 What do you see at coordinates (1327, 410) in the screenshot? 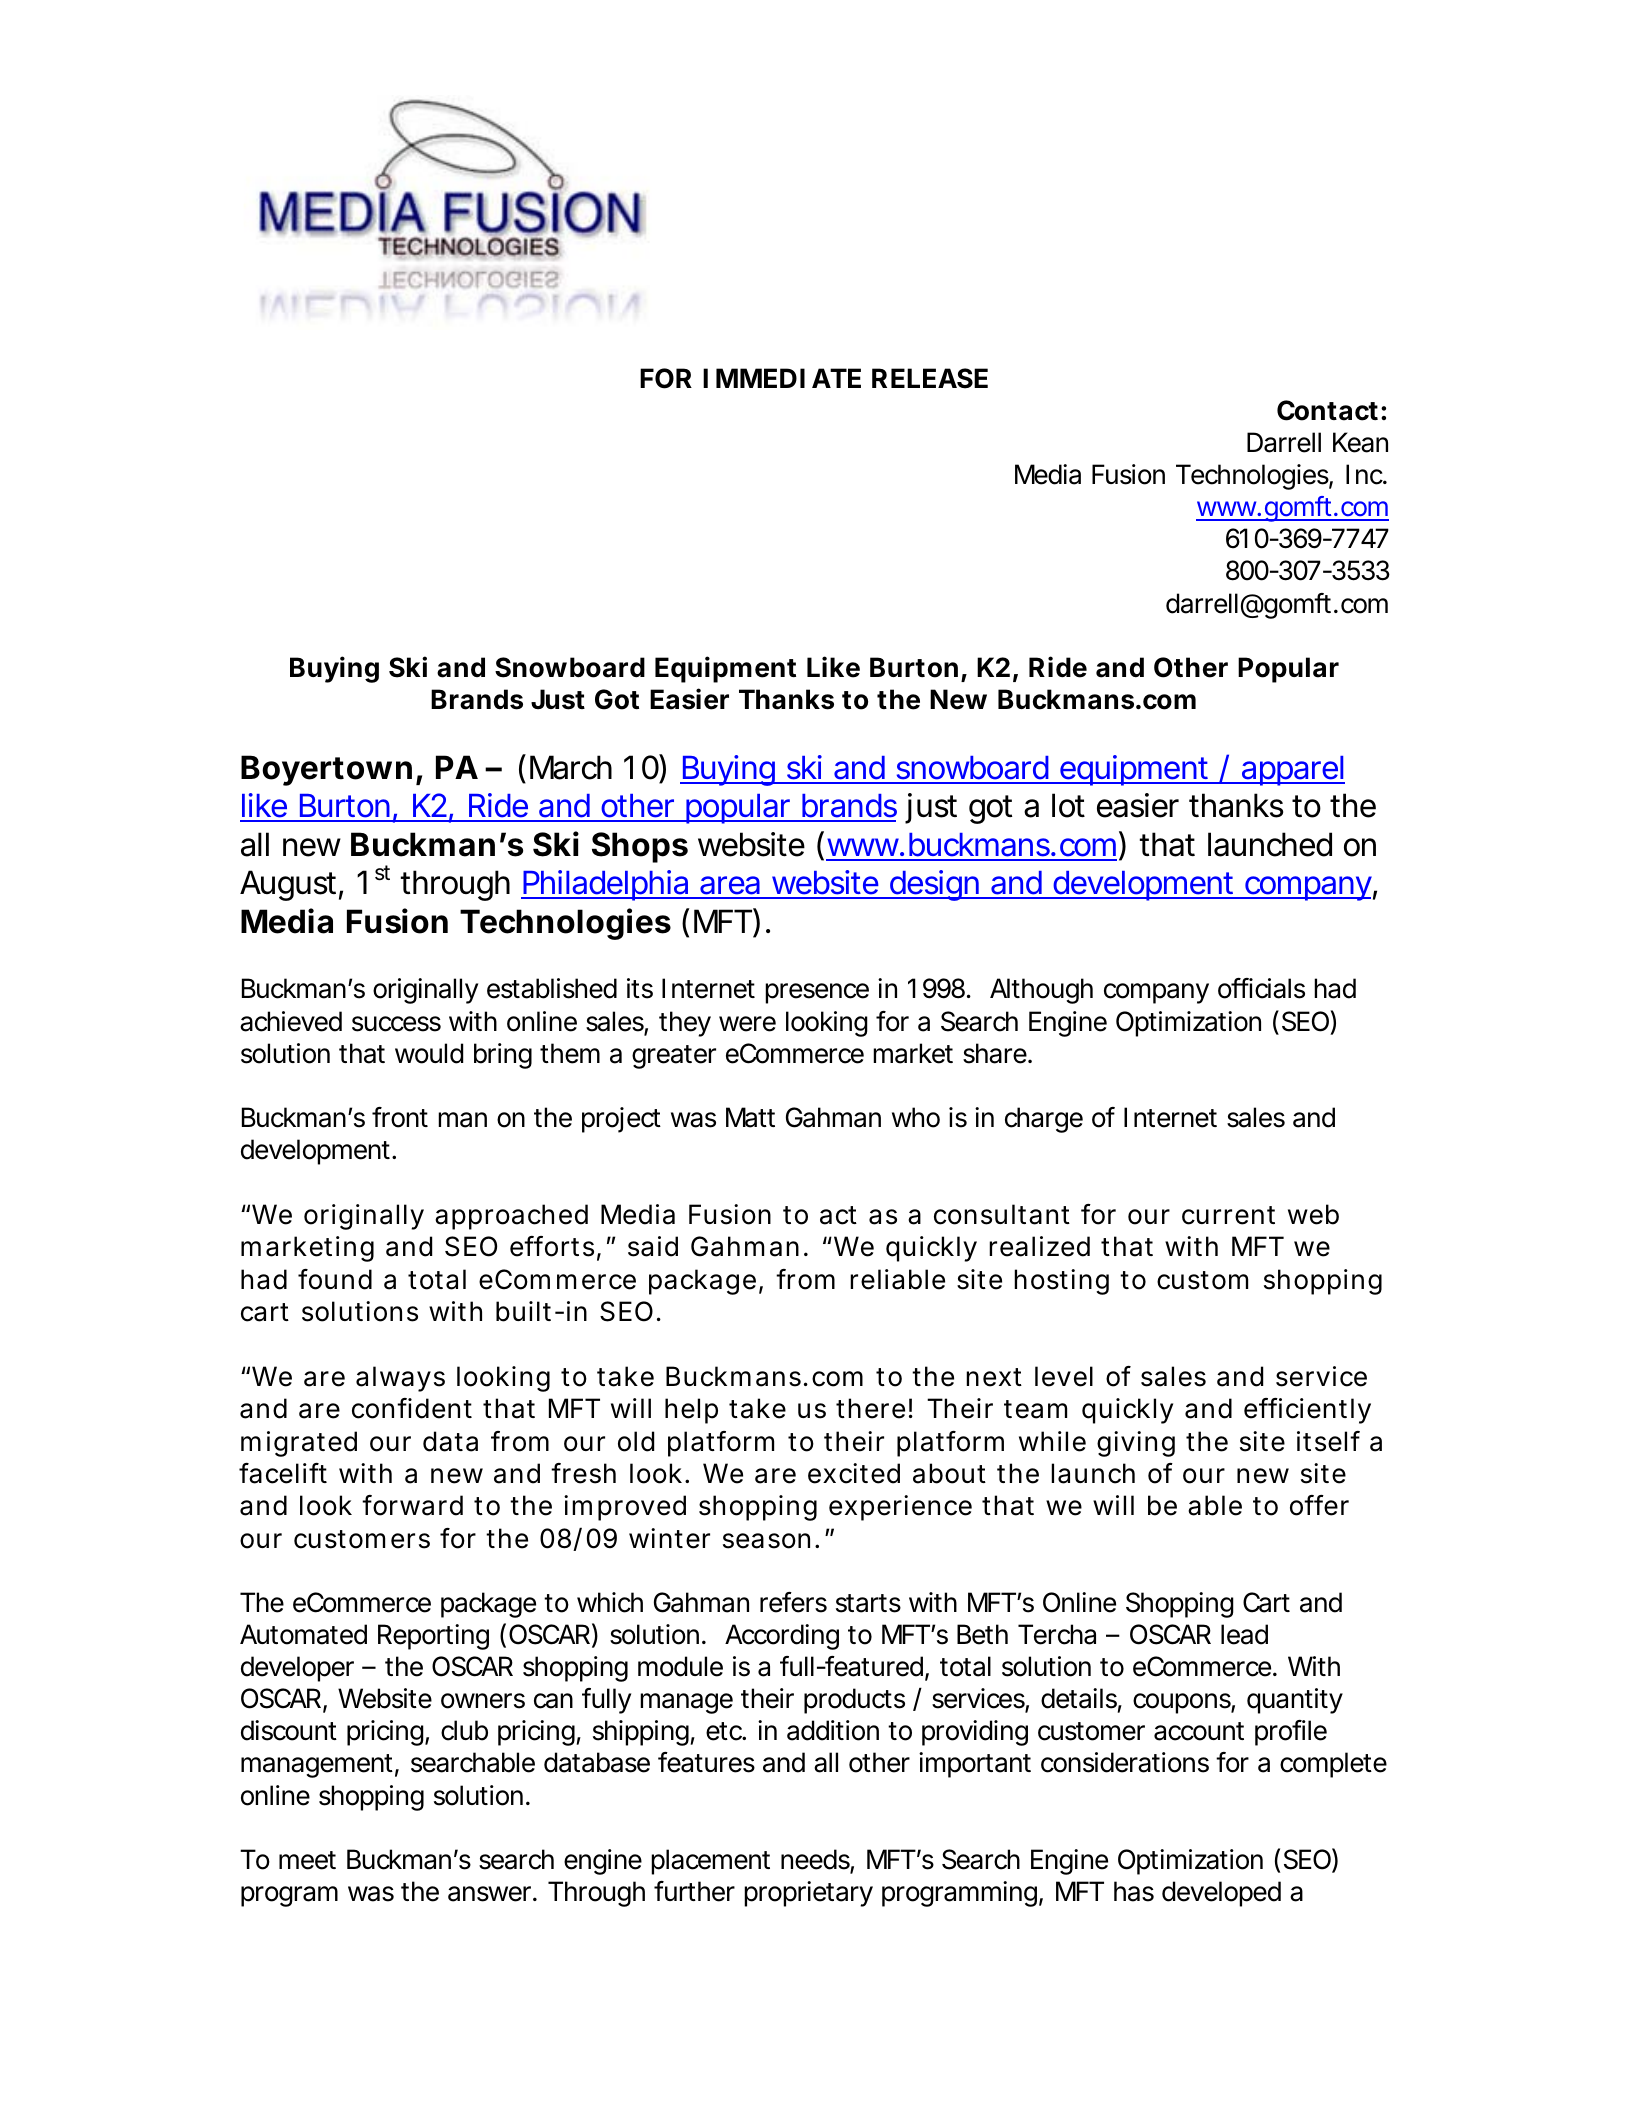
I see `Contact` at bounding box center [1327, 410].
